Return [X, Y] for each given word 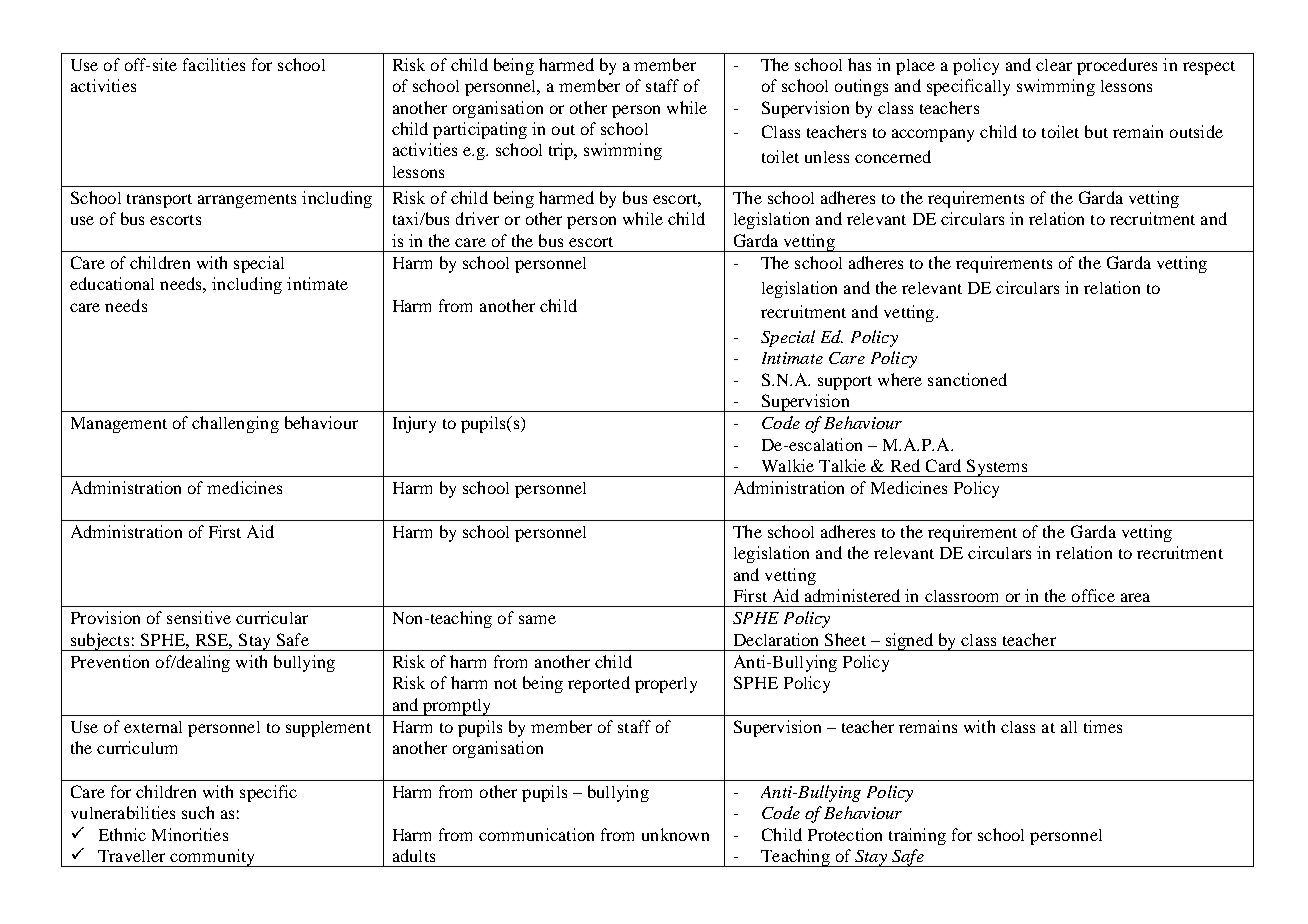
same [537, 619]
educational [112, 283]
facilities [214, 64]
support [845, 383]
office [1093, 595]
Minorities [190, 834]
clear [1054, 65]
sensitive [199, 617]
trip [562, 151]
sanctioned [967, 379]
